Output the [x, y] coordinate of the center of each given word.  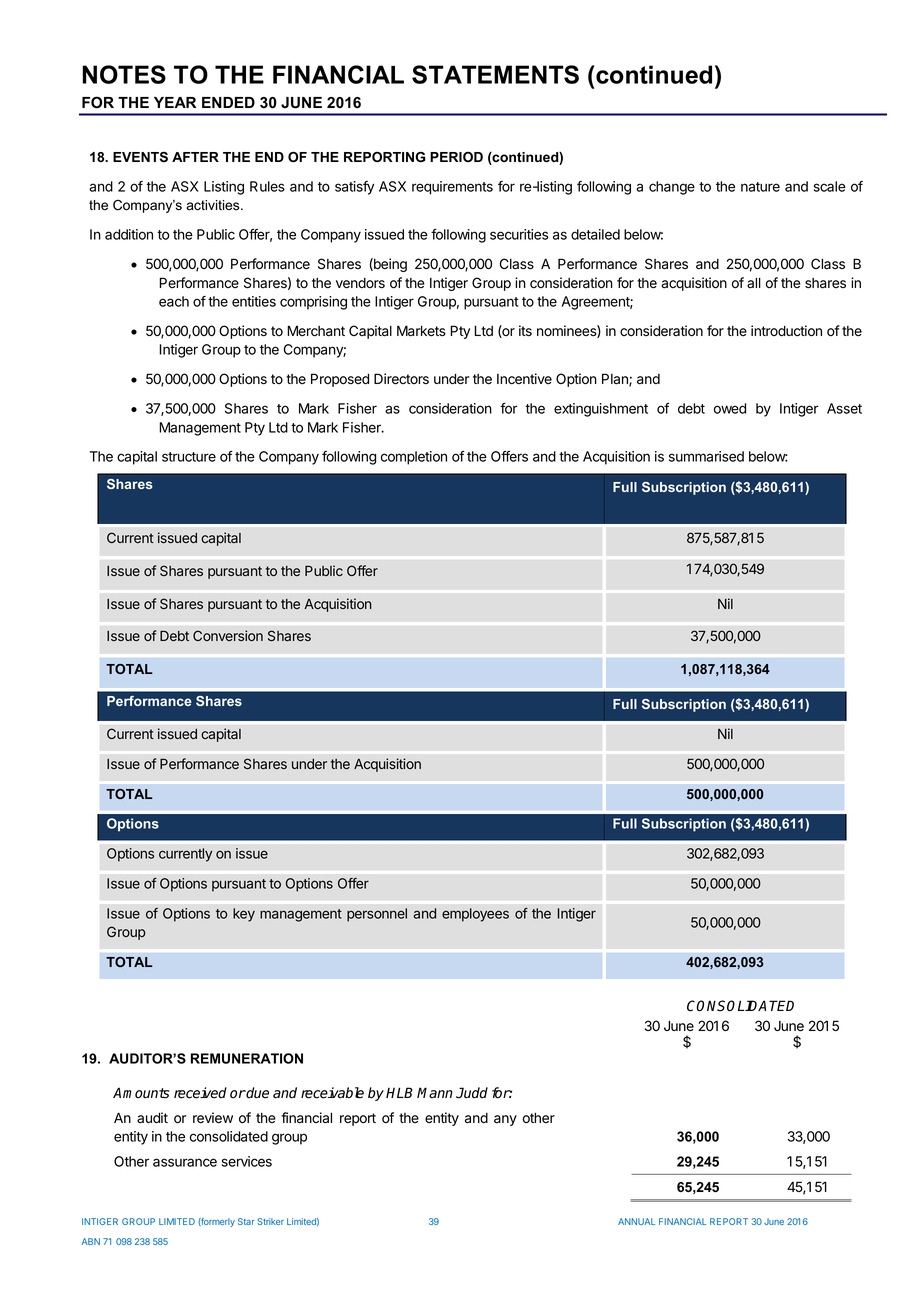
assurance [185, 1162]
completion [414, 458]
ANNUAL [636, 1221]
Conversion [228, 635]
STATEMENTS [495, 74]
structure [189, 457]
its [525, 331]
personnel [377, 915]
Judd [472, 1093]
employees [475, 915]
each [174, 301]
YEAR [175, 102]
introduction [786, 331]
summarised [706, 456]
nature [760, 187]
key [244, 915]
